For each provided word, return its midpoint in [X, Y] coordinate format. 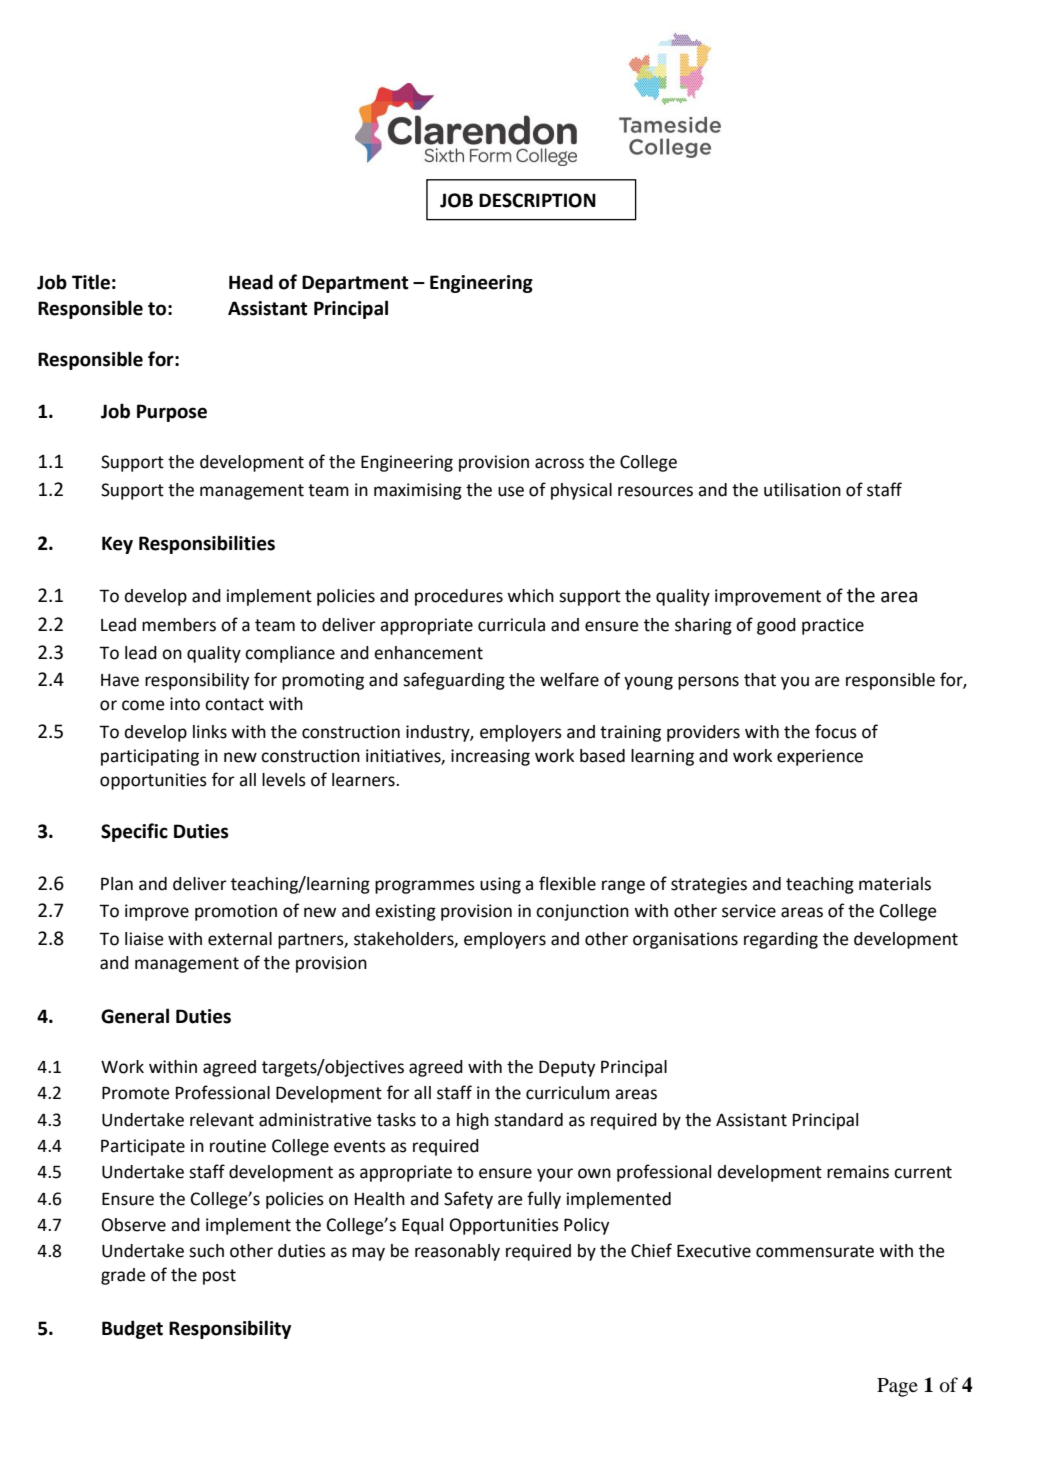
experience [820, 757]
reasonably [457, 1252]
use [511, 491]
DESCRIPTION [537, 200]
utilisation [802, 490]
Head [251, 282]
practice [833, 626]
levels [284, 780]
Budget [132, 1329]
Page [897, 1387]
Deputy [567, 1068]
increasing [490, 757]
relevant [222, 1120]
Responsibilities [207, 544]
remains [858, 1172]
